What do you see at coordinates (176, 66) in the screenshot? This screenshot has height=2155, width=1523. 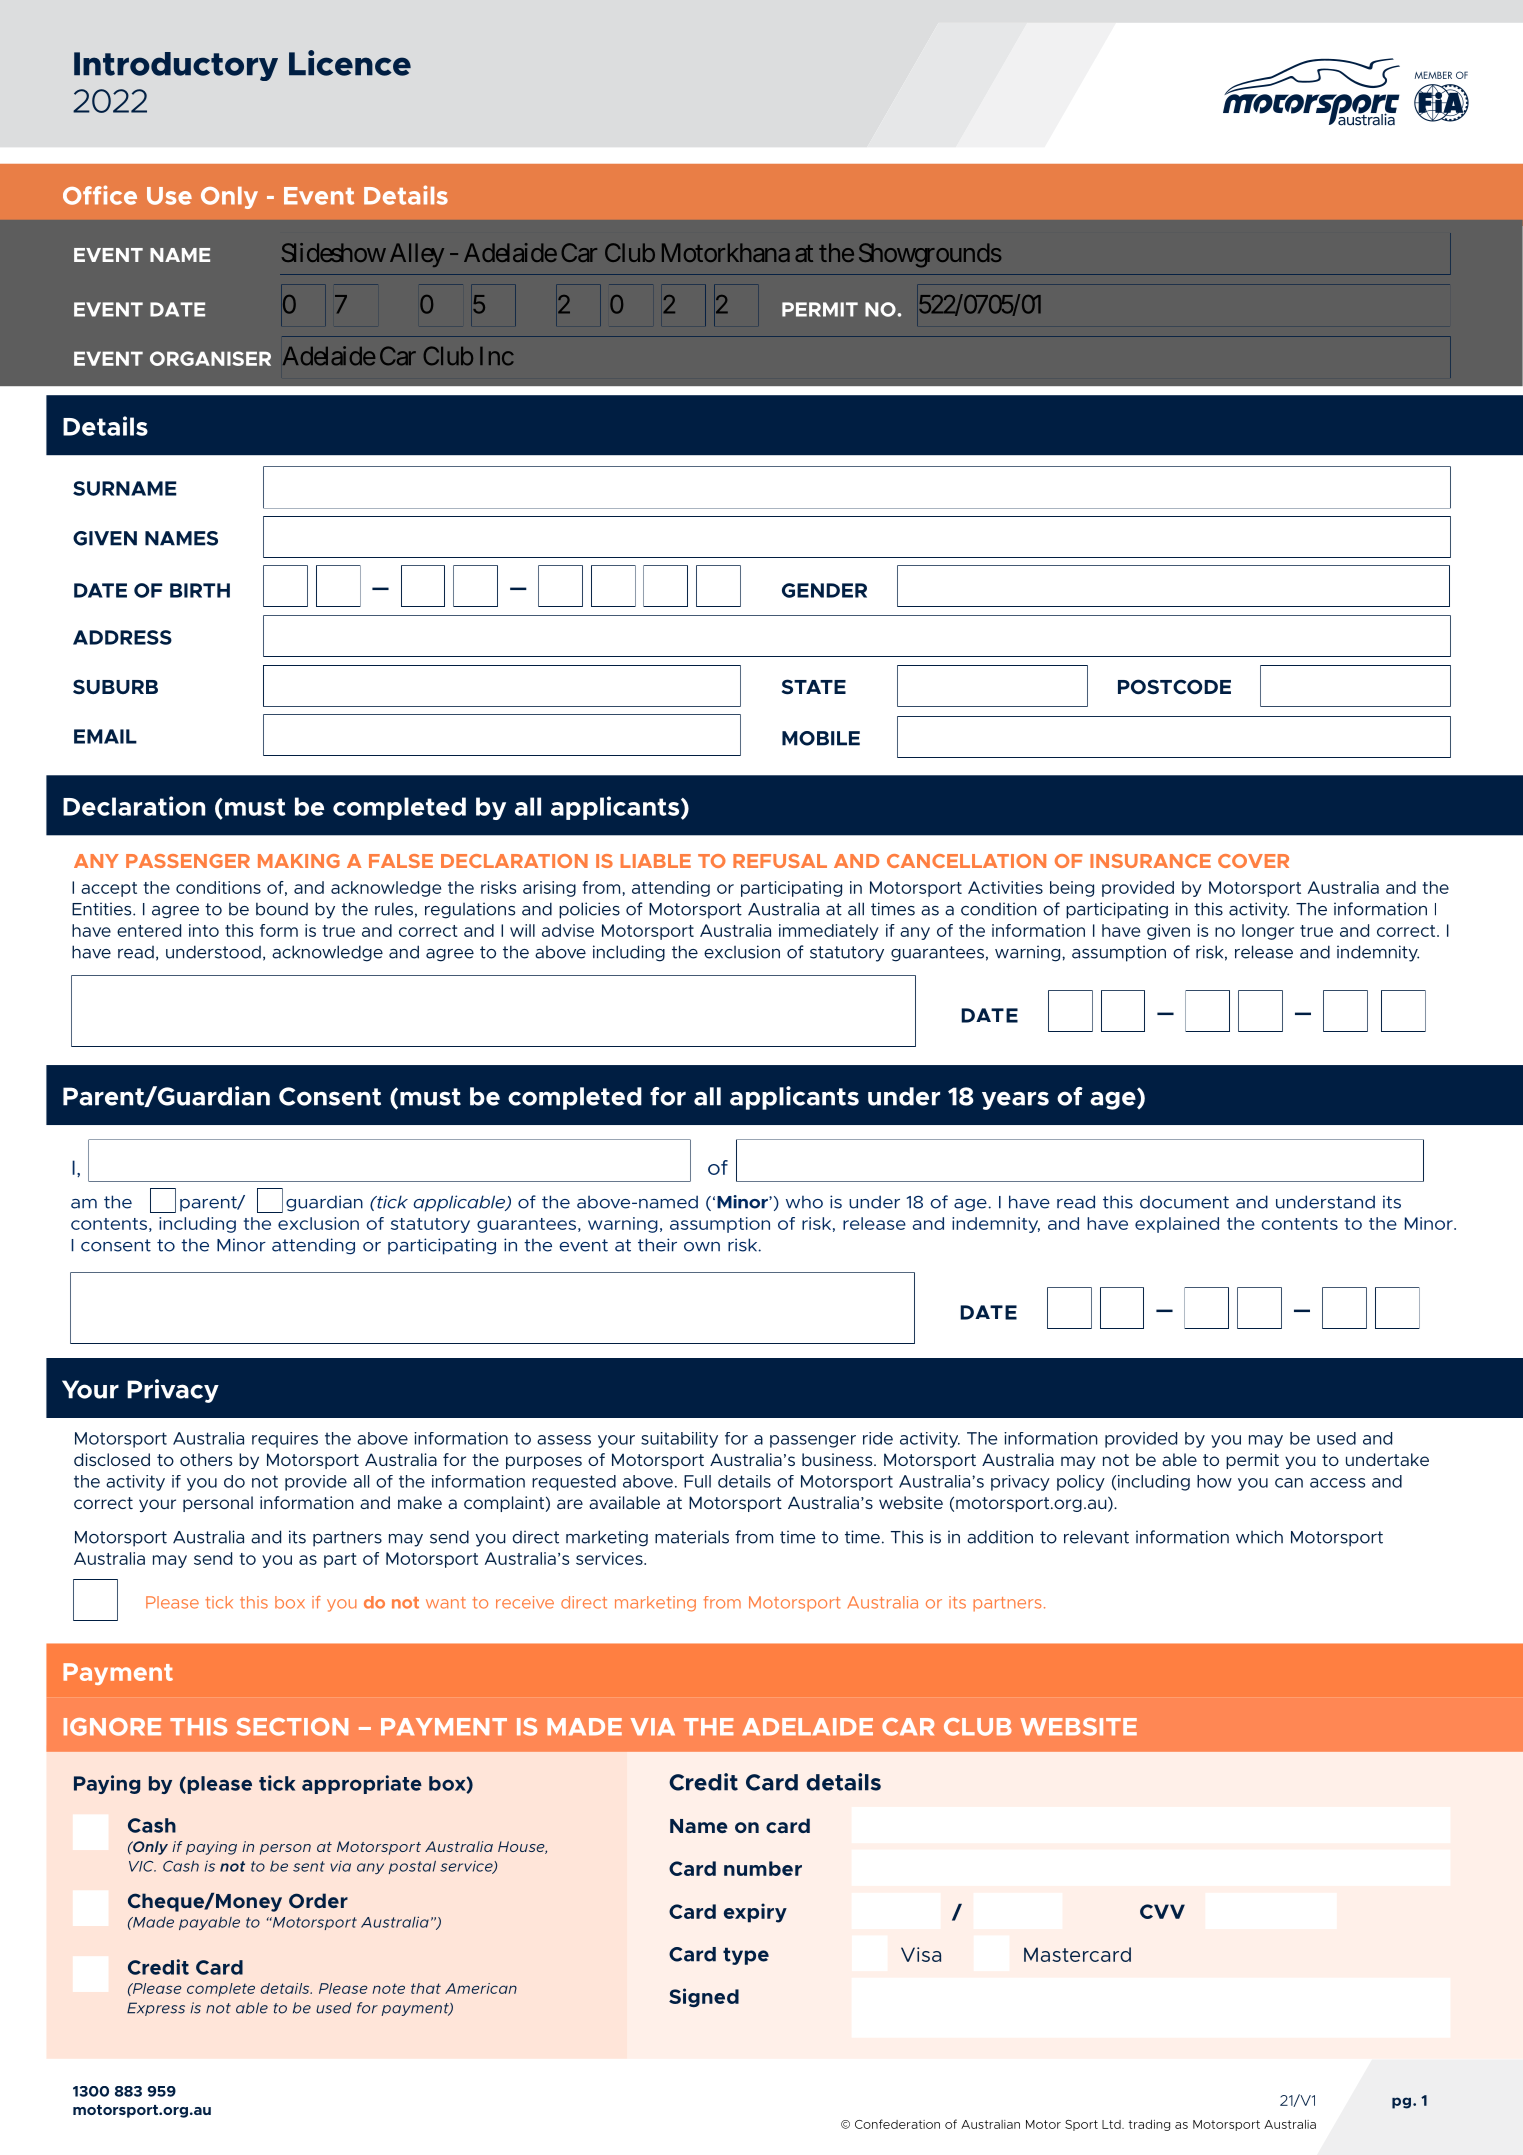 I see `Introductory` at bounding box center [176, 66].
